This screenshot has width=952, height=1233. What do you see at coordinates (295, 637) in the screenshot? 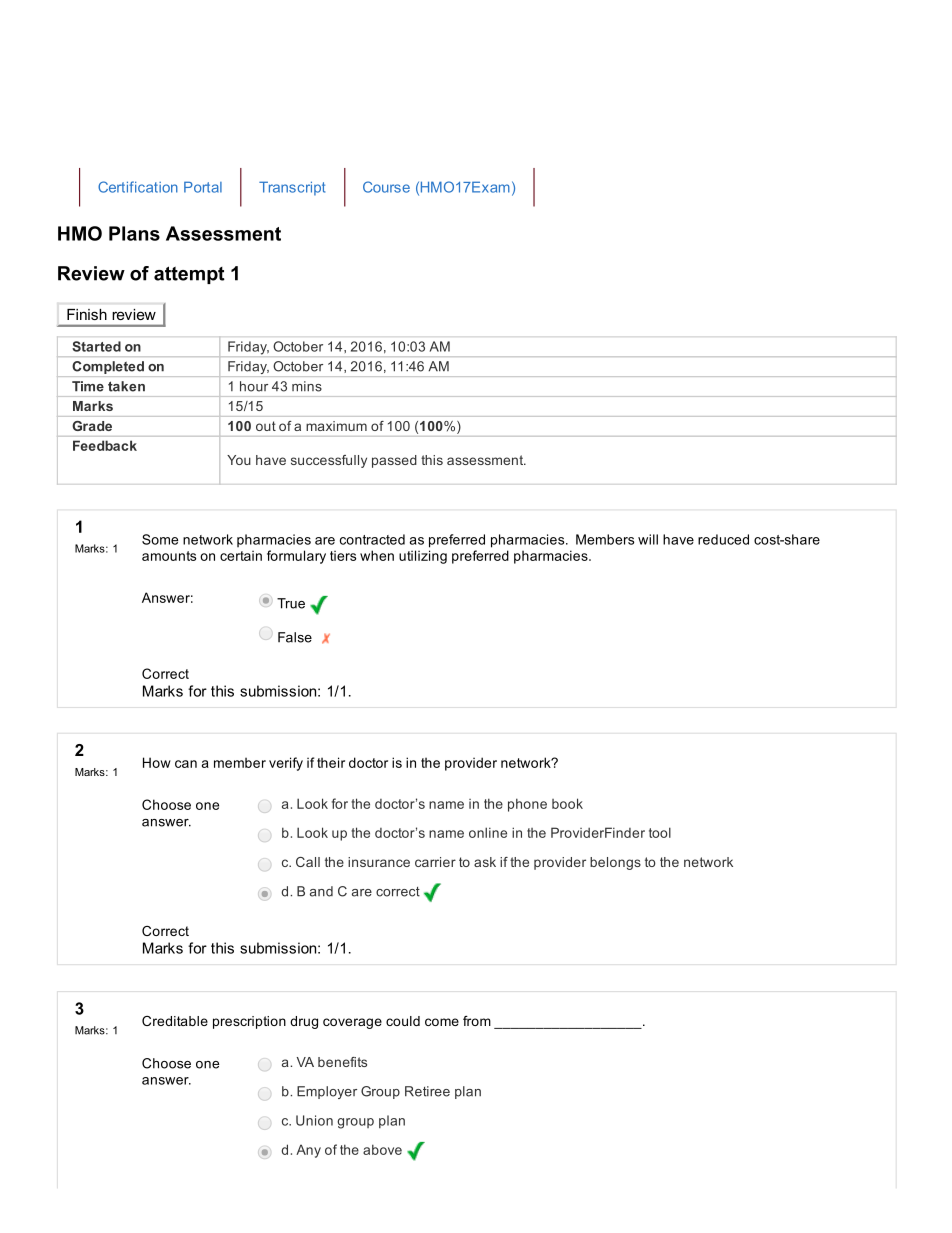
I see `False` at bounding box center [295, 637].
